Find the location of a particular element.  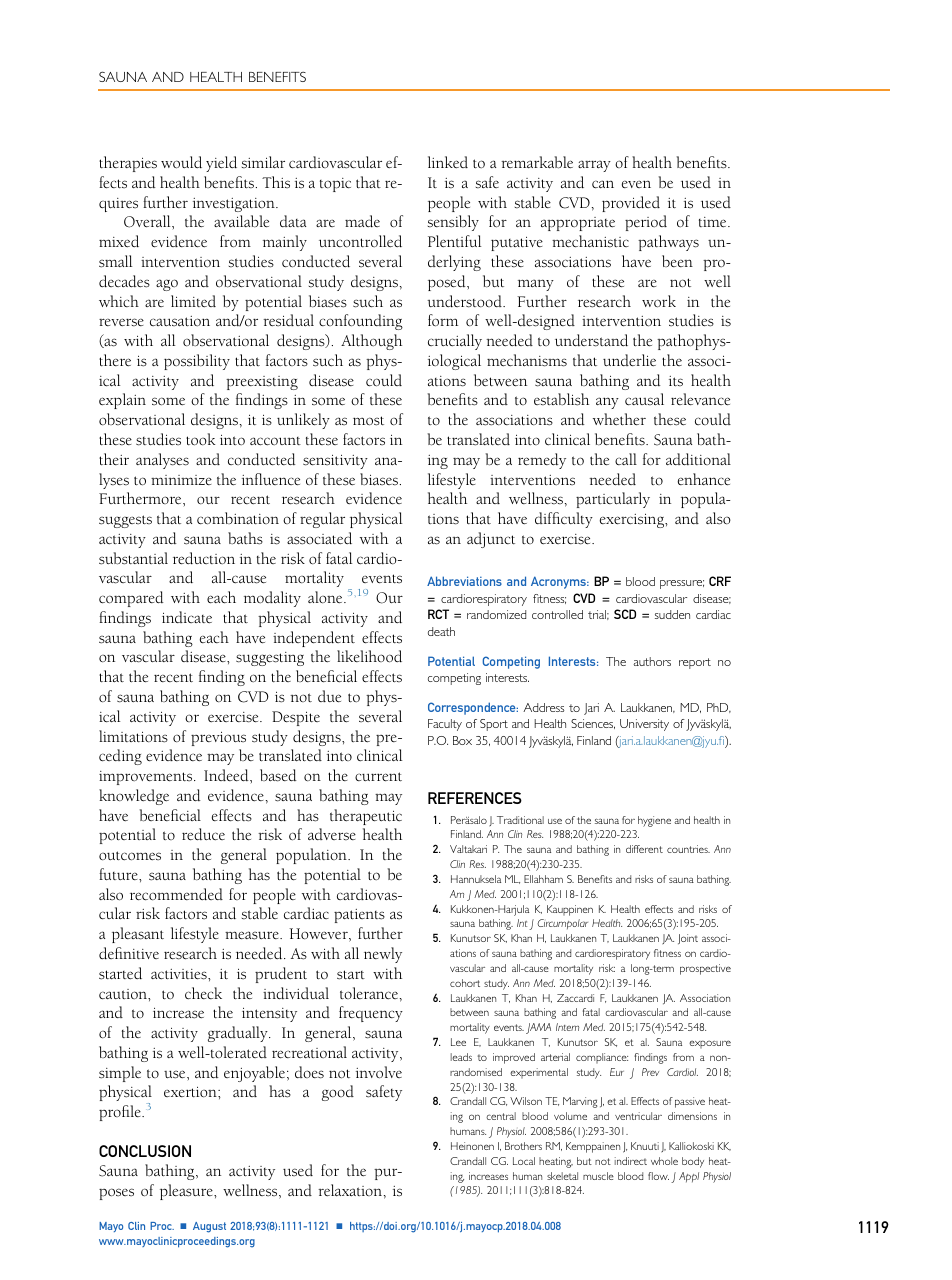

reduction is located at coordinates (204, 558).
